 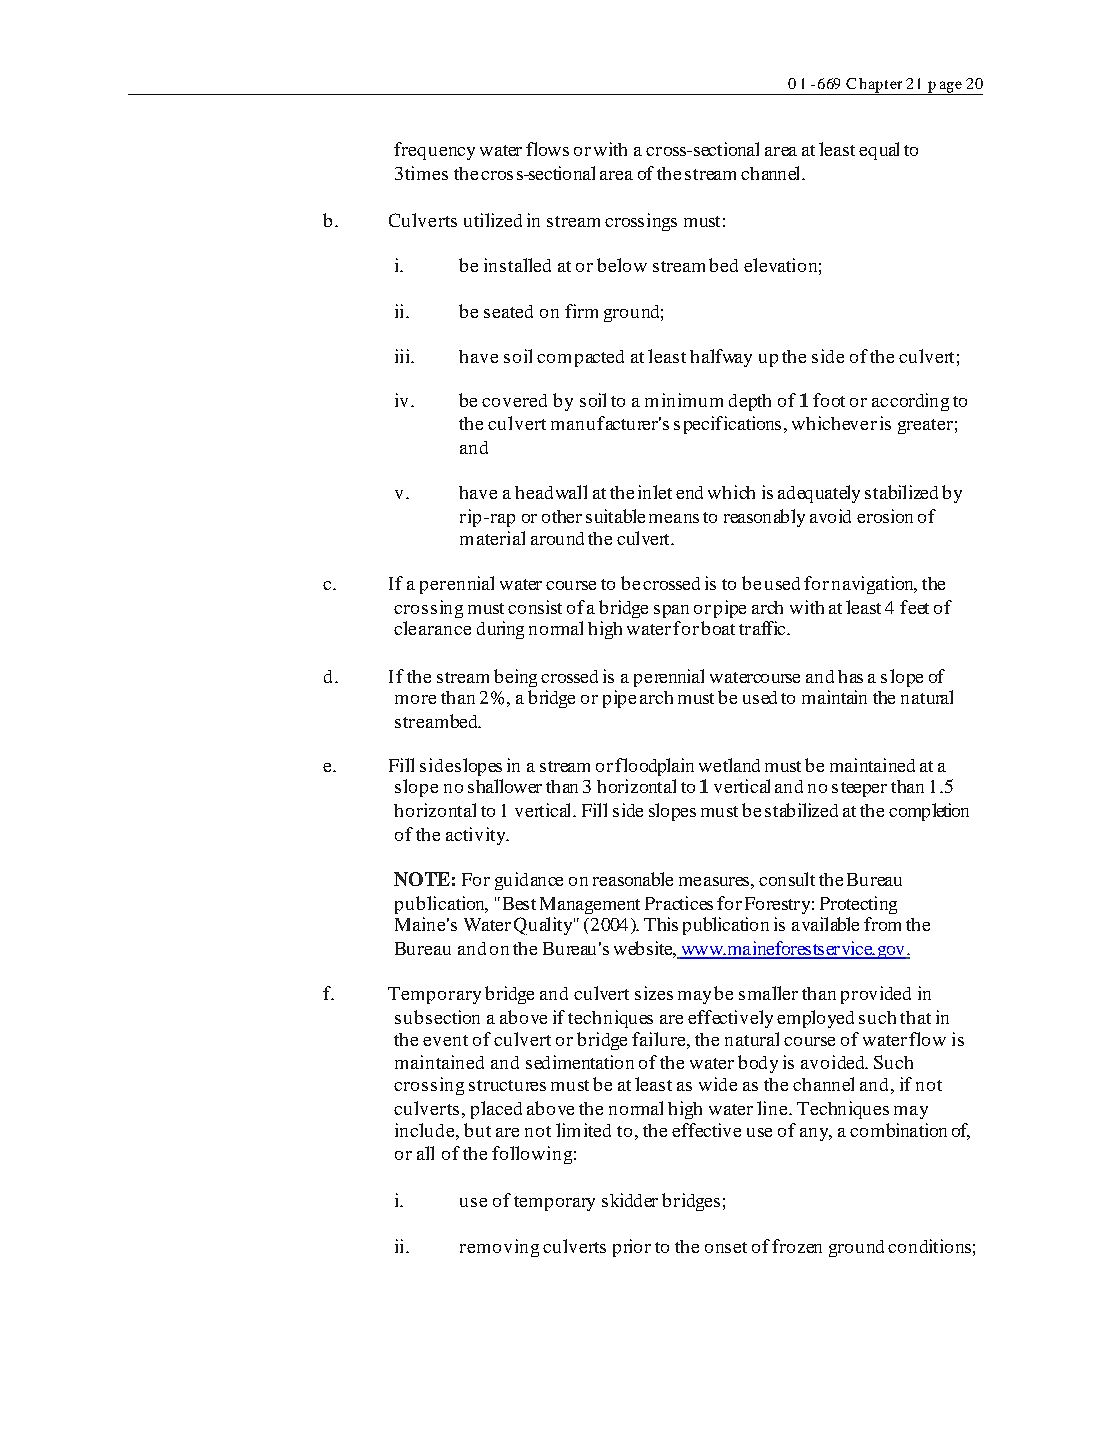 What do you see at coordinates (654, 767) in the screenshot?
I see `floodplain` at bounding box center [654, 767].
